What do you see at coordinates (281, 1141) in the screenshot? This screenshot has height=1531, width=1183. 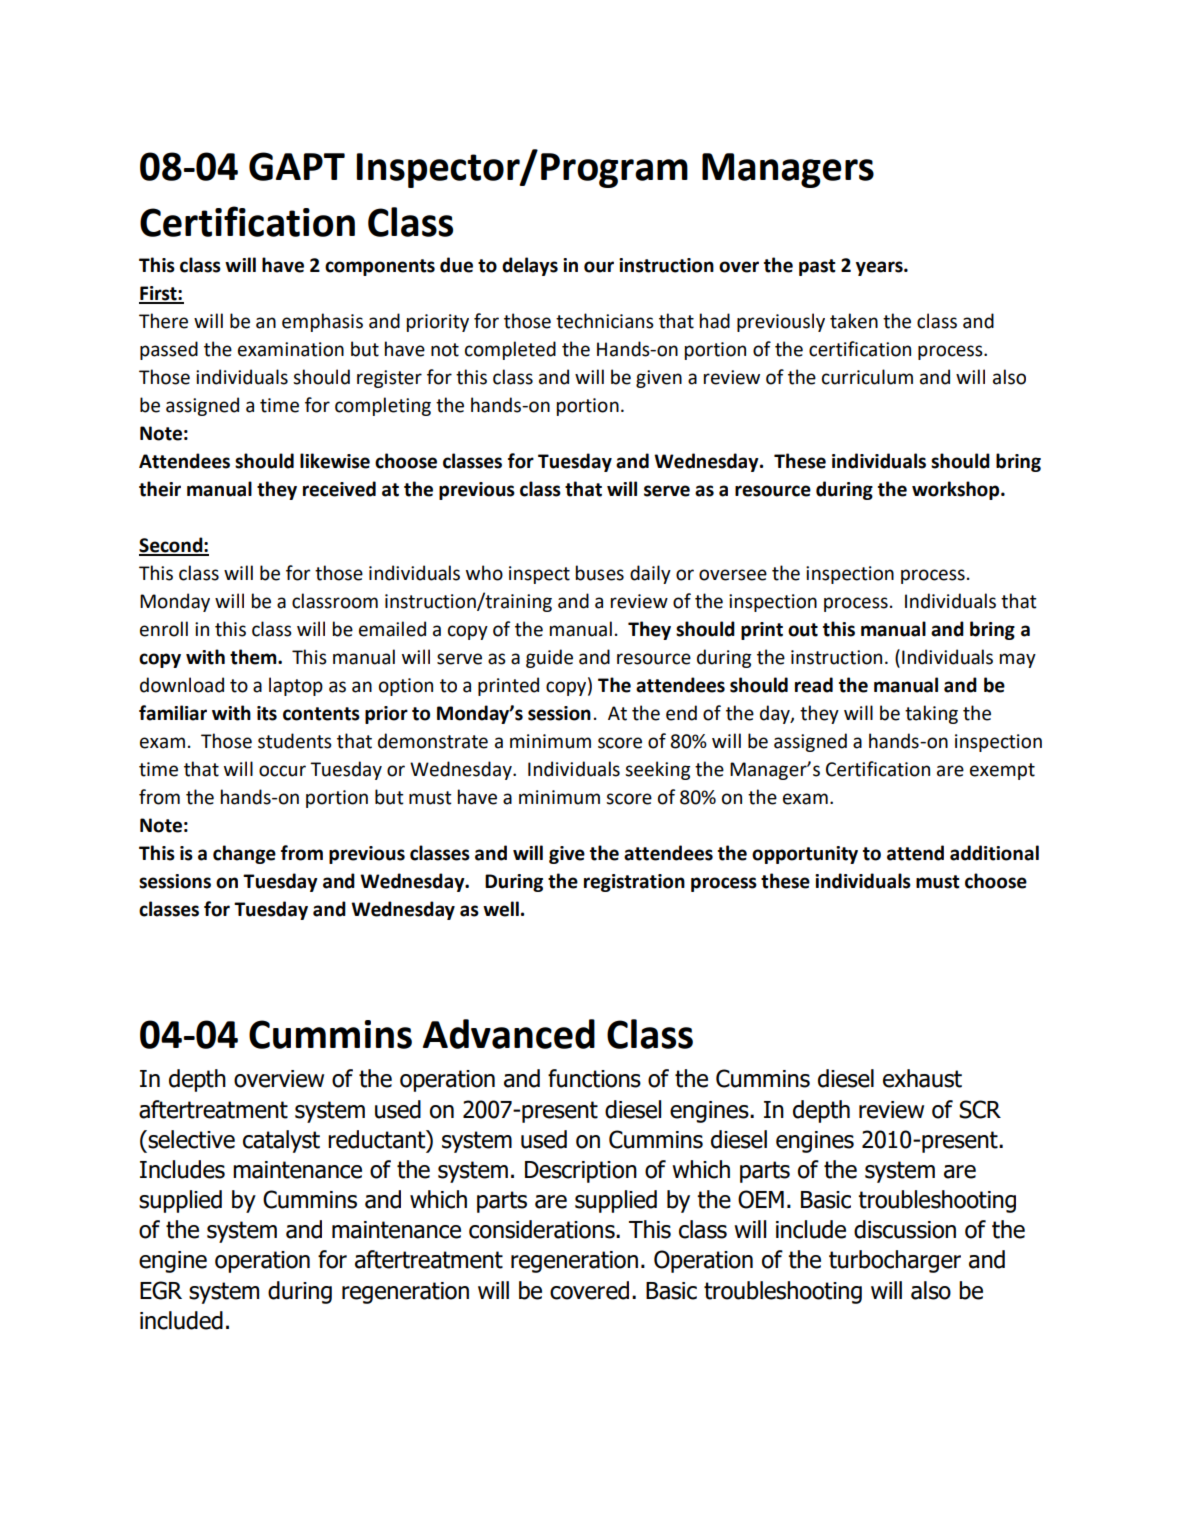 I see `catalyst` at bounding box center [281, 1141].
